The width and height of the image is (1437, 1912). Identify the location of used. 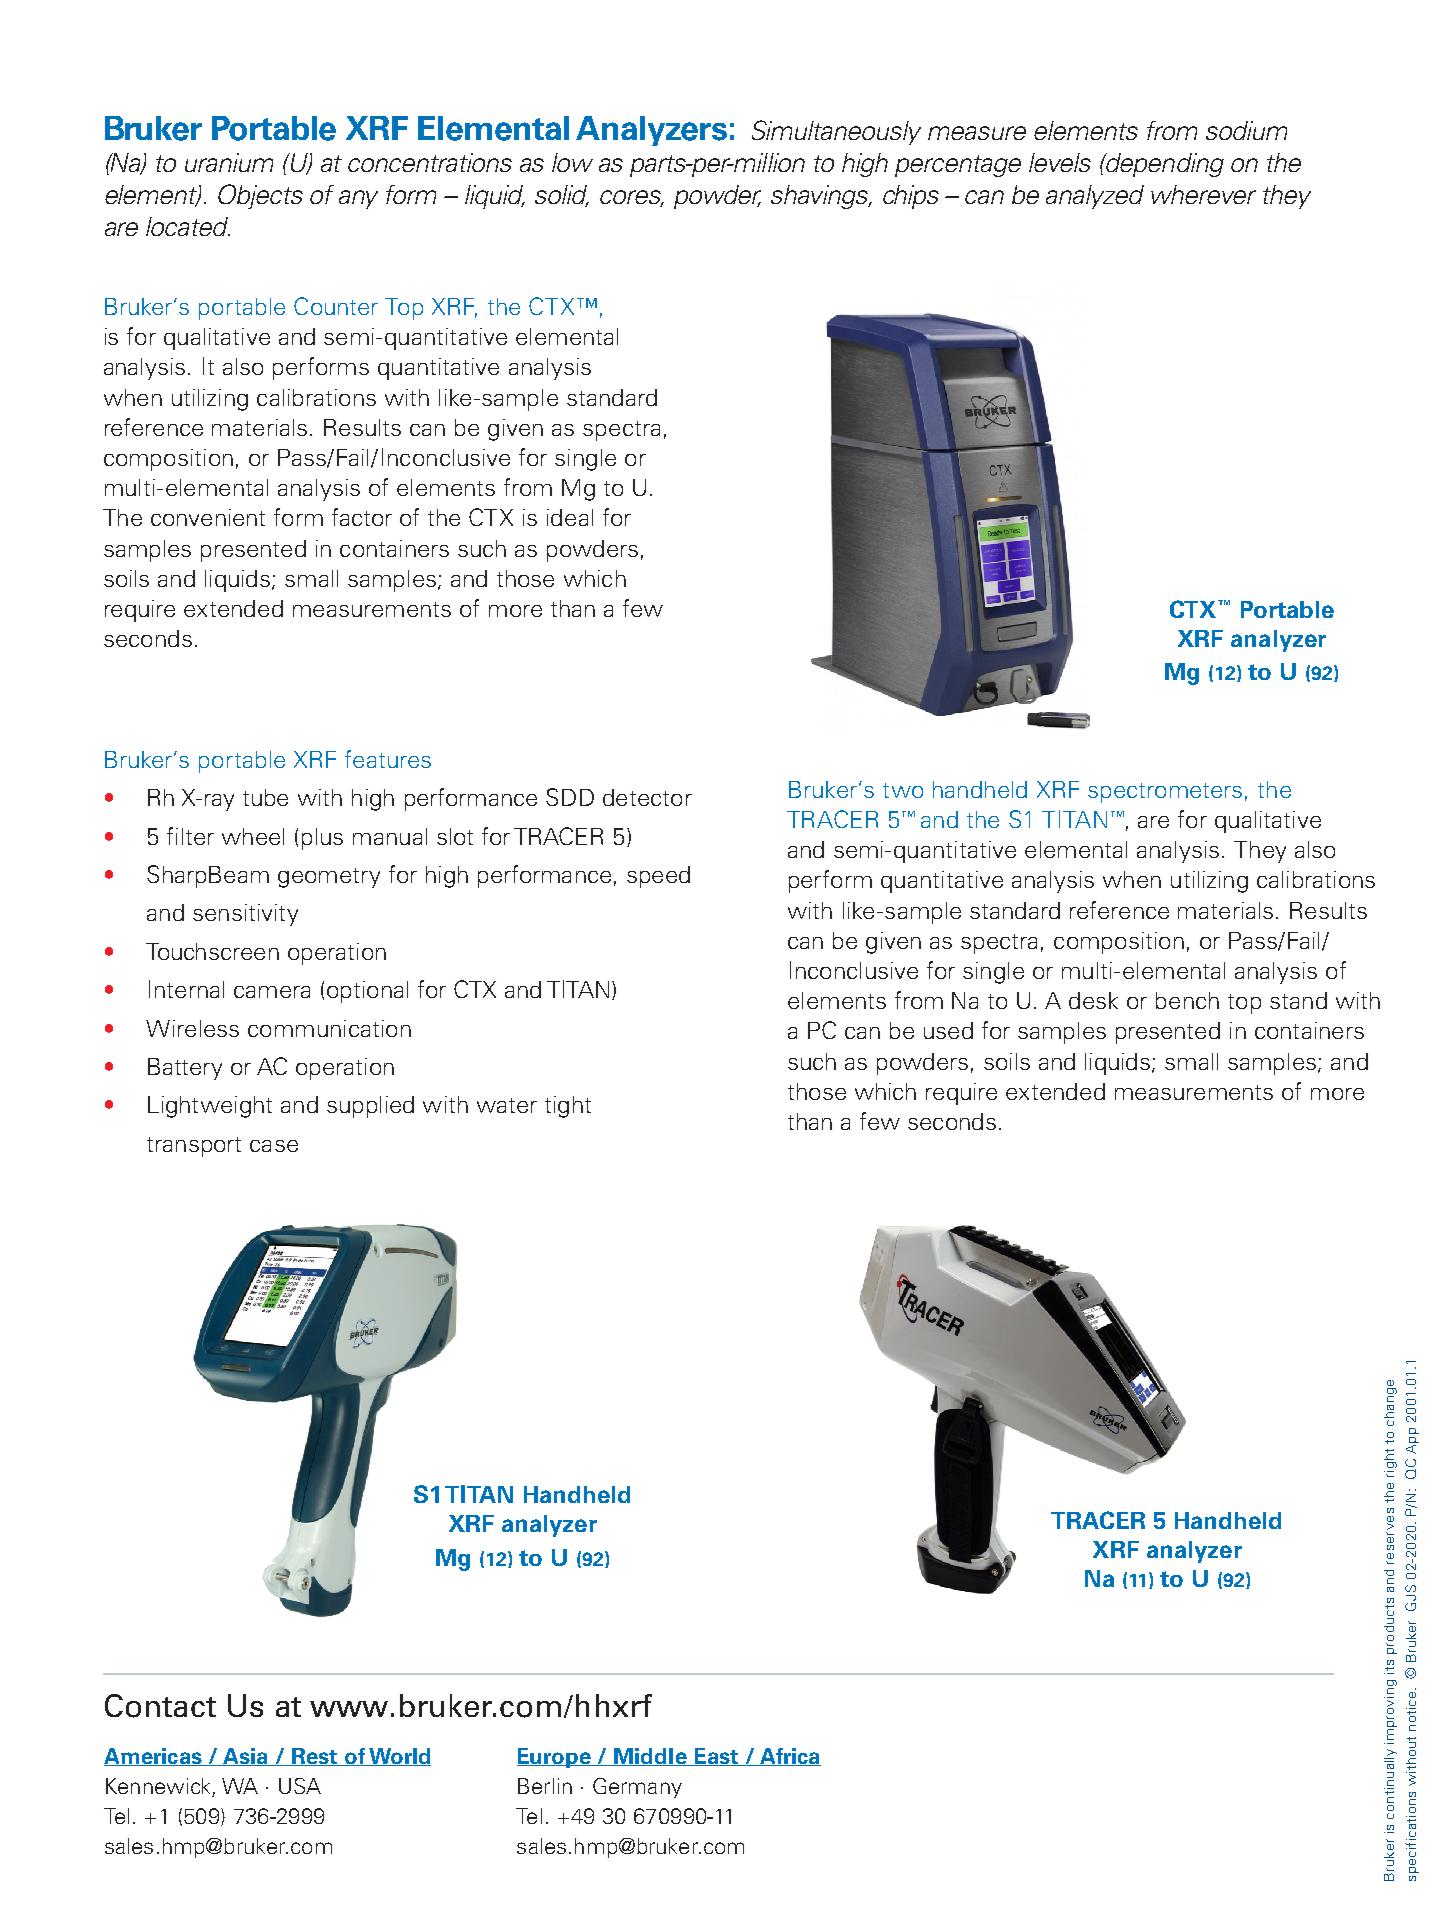
(948, 1030).
